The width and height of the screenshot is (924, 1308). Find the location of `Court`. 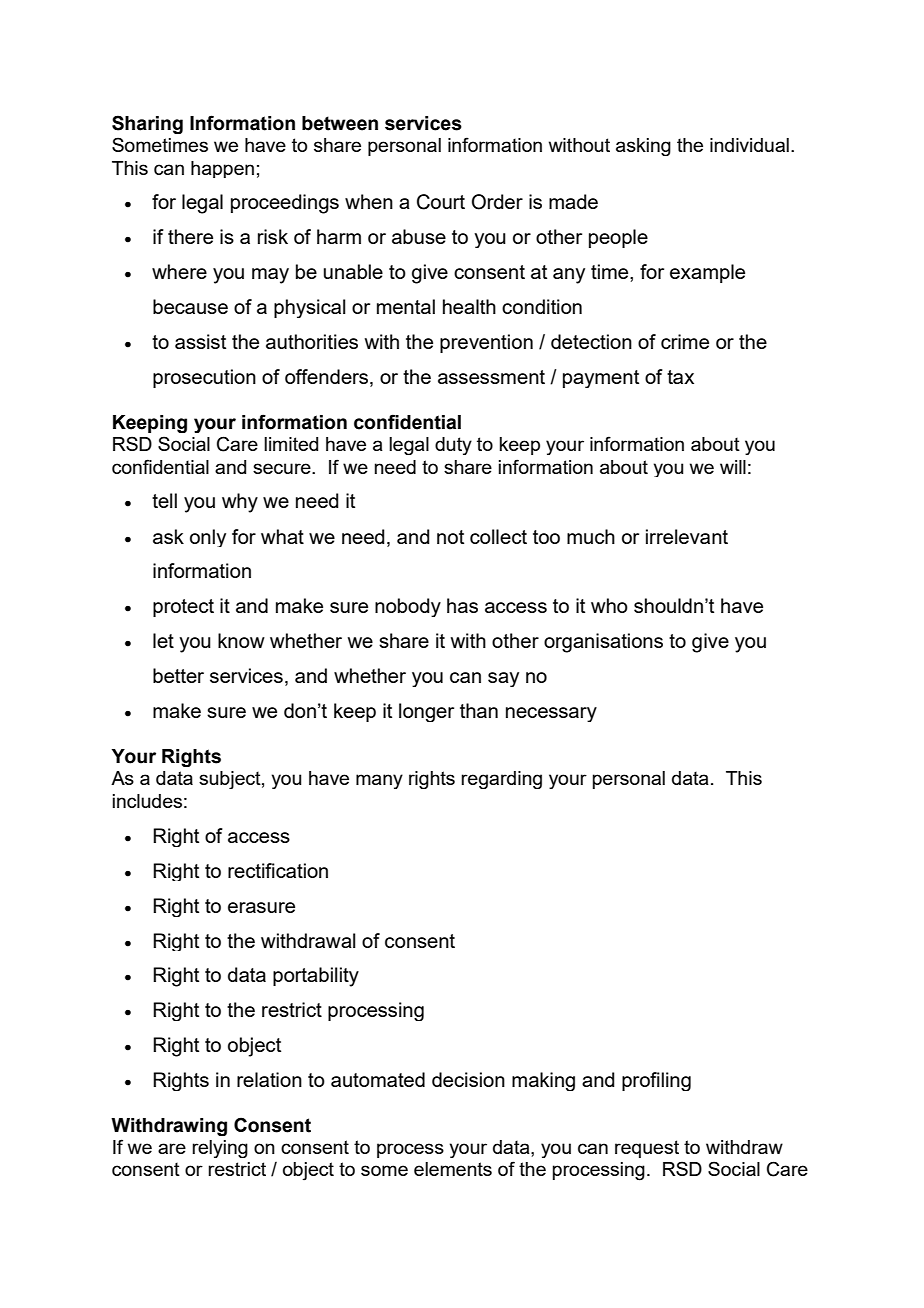

Court is located at coordinates (441, 202).
